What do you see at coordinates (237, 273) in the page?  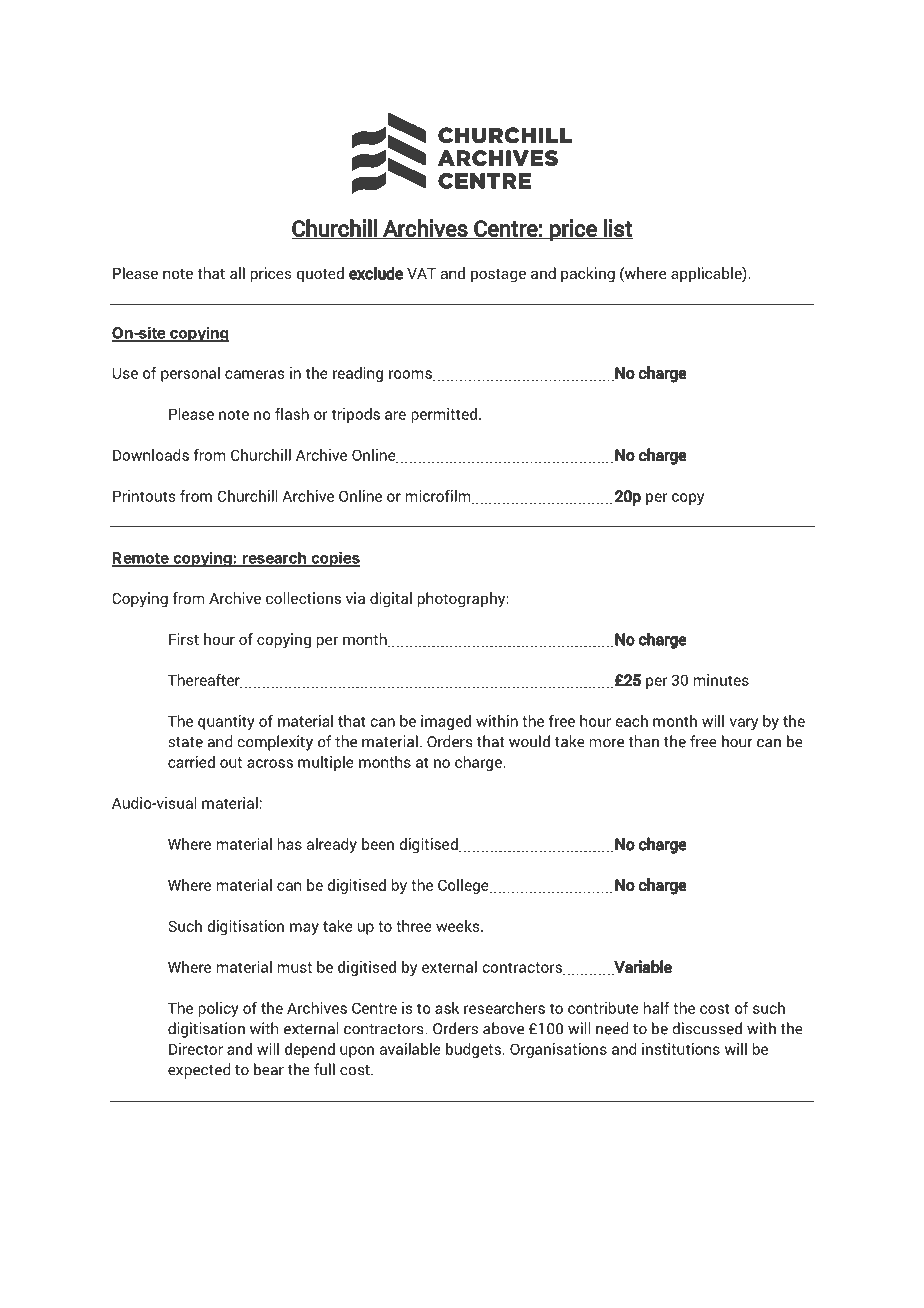 I see `all` at bounding box center [237, 273].
